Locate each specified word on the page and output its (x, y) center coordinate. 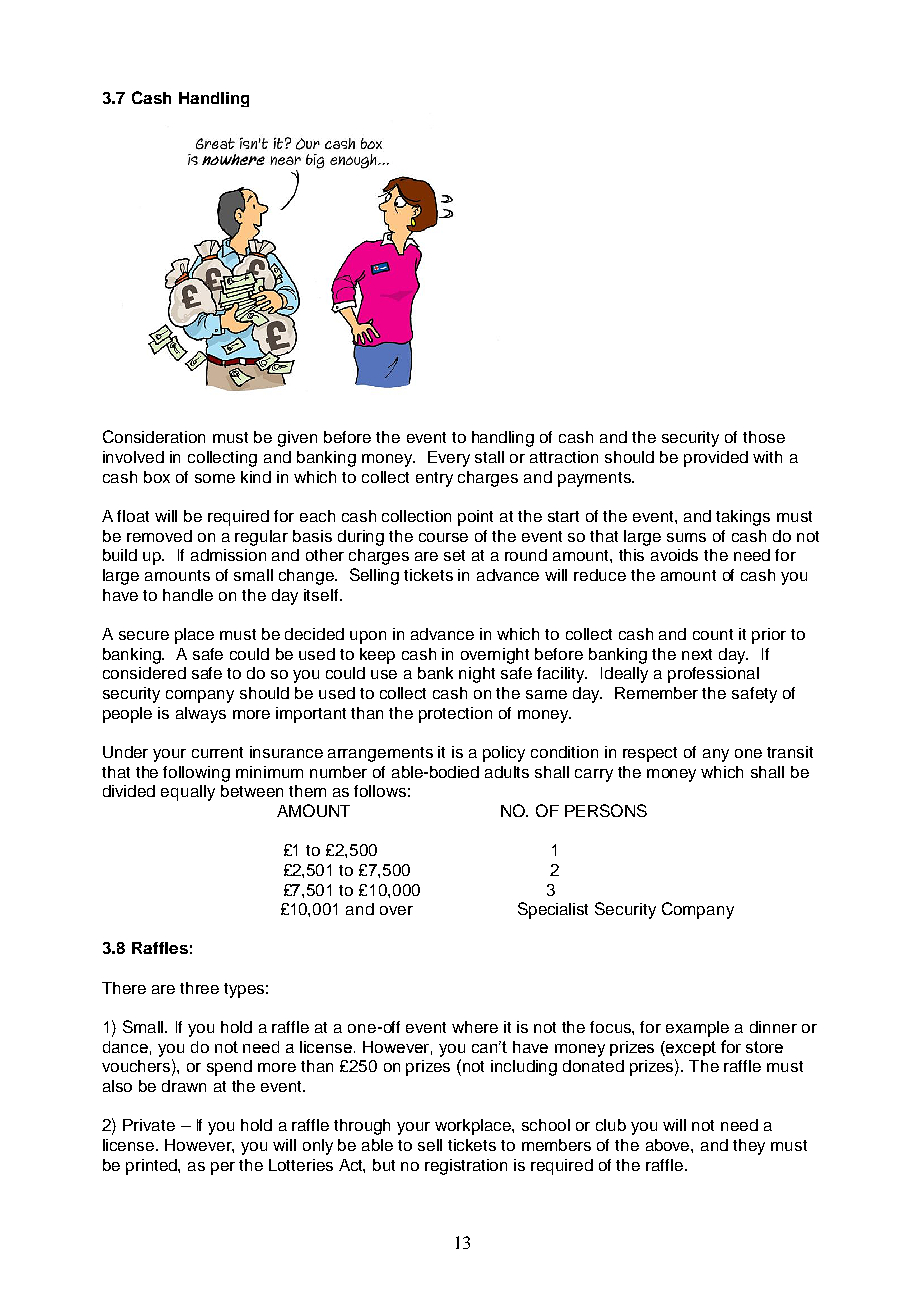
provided (716, 459)
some (215, 478)
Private (149, 1125)
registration (466, 1167)
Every (449, 459)
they (749, 1147)
